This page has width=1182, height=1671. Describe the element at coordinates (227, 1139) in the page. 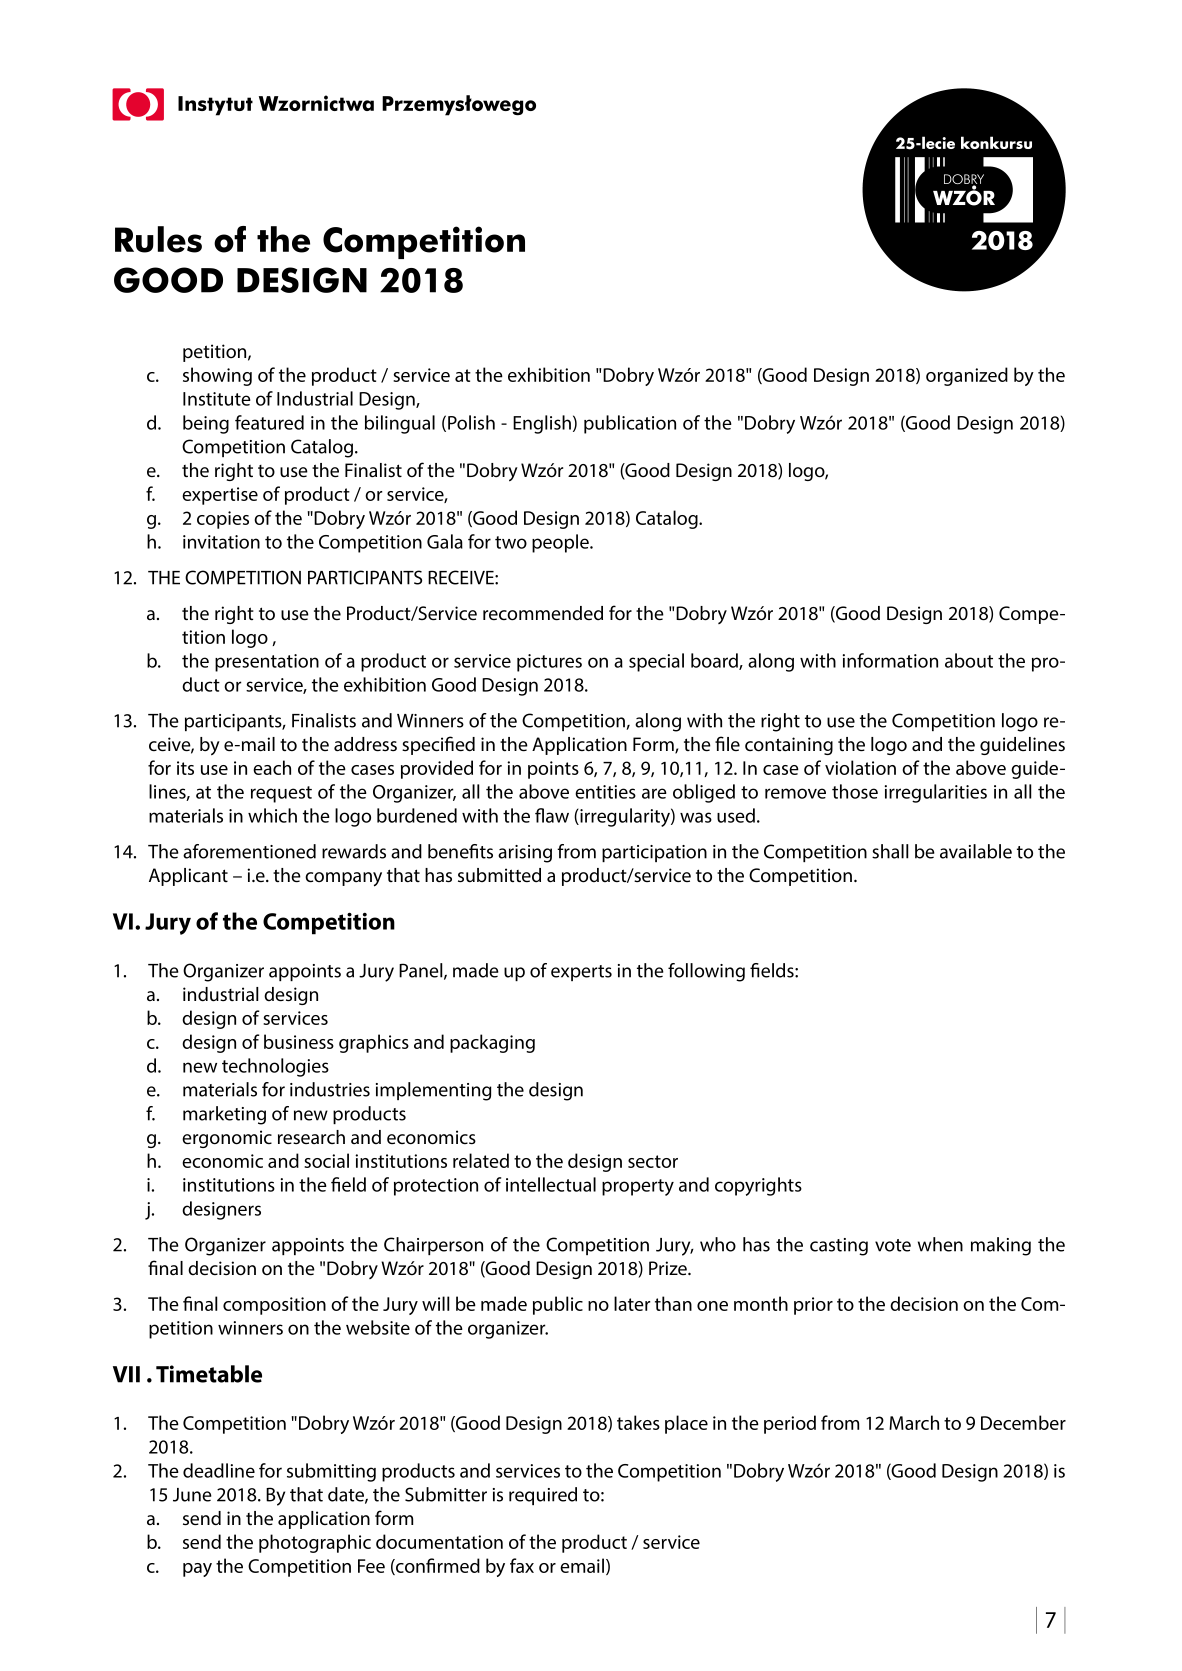

I see `ergonomic` at that location.
